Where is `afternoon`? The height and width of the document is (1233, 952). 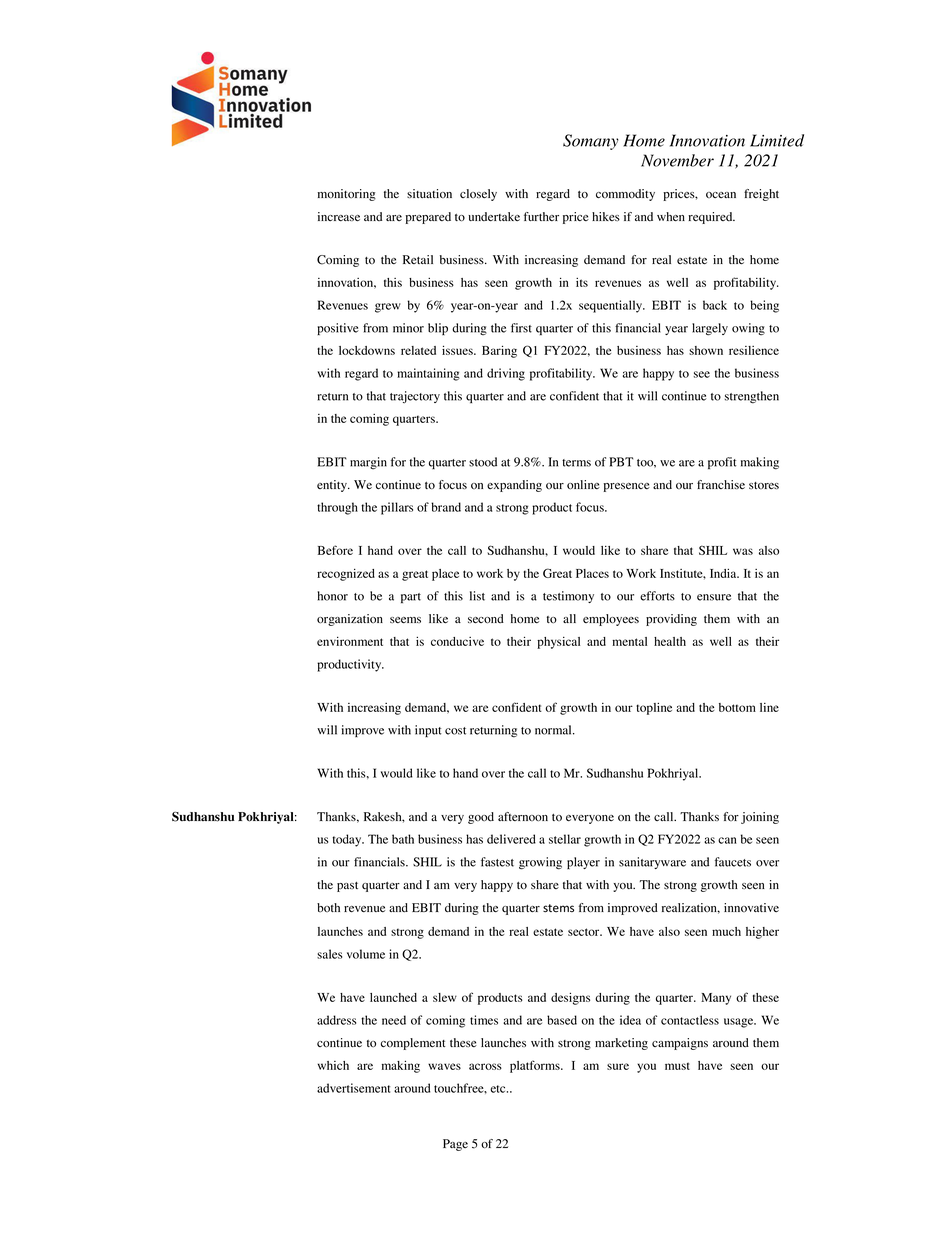
afternoon is located at coordinates (523, 817).
